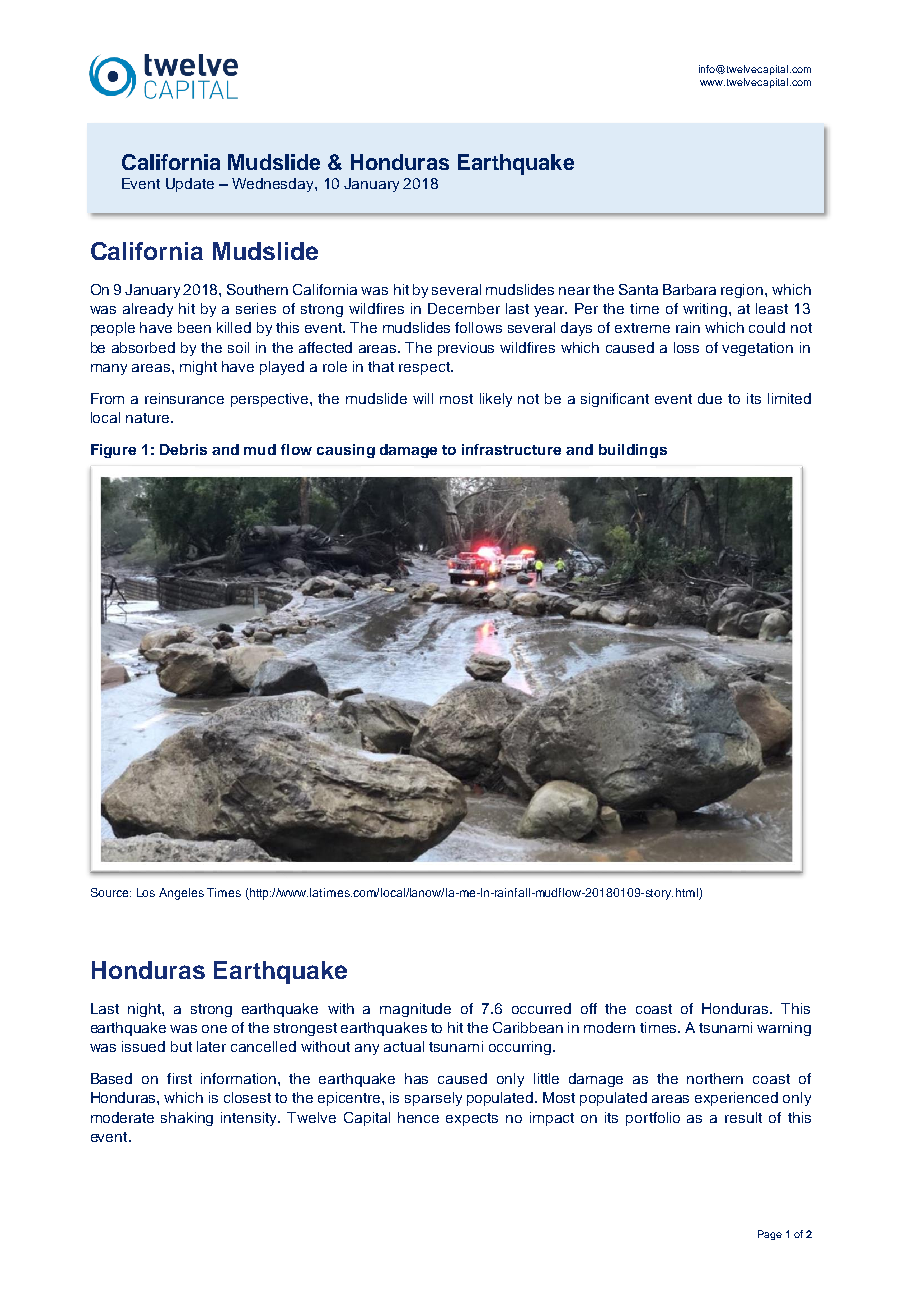 The image size is (924, 1308). Describe the element at coordinates (181, 894) in the document. I see `Angeles` at that location.
